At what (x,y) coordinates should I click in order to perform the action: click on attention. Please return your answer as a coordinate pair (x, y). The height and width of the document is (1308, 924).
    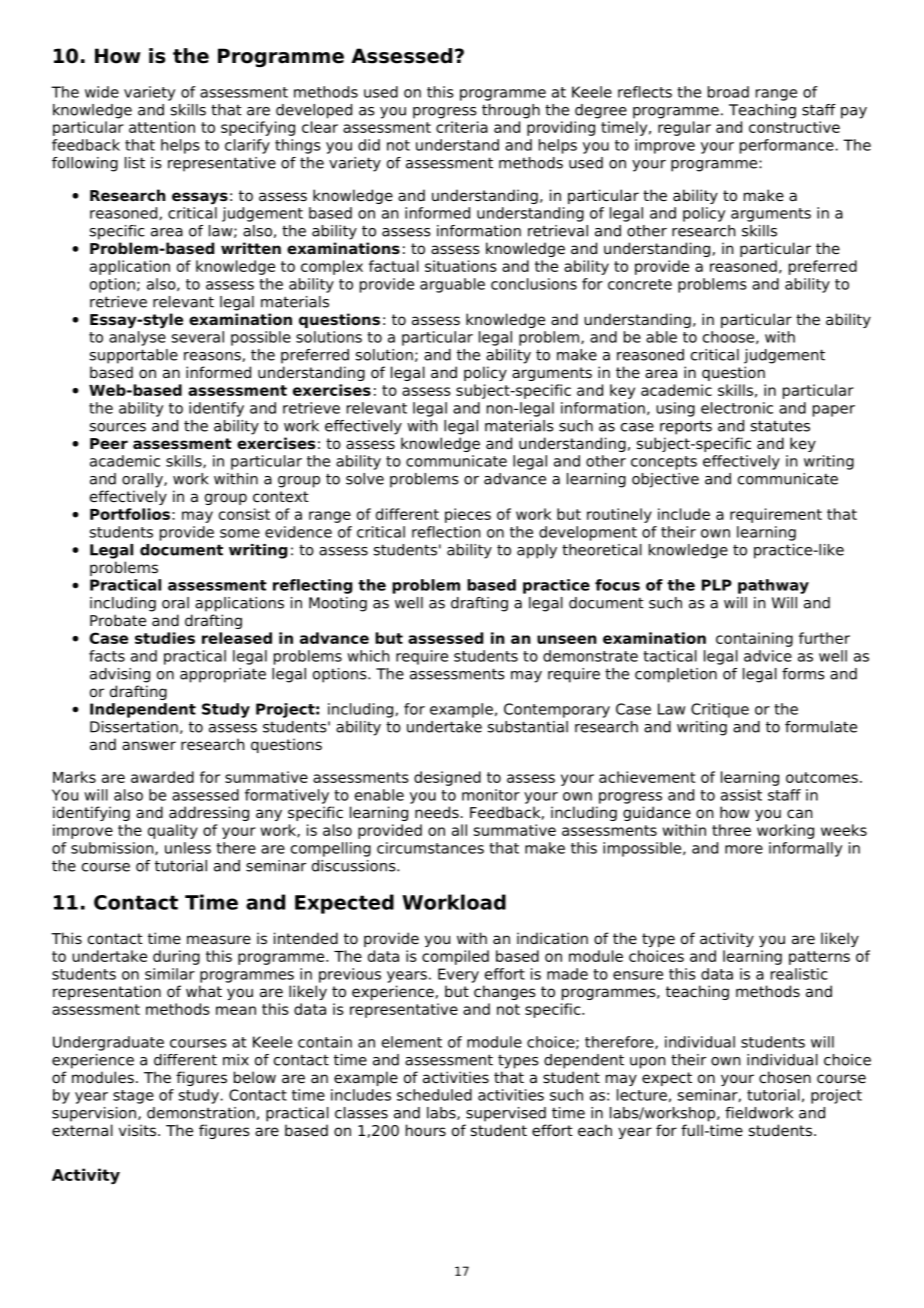
    Looking at the image, I should click on (162, 127).
